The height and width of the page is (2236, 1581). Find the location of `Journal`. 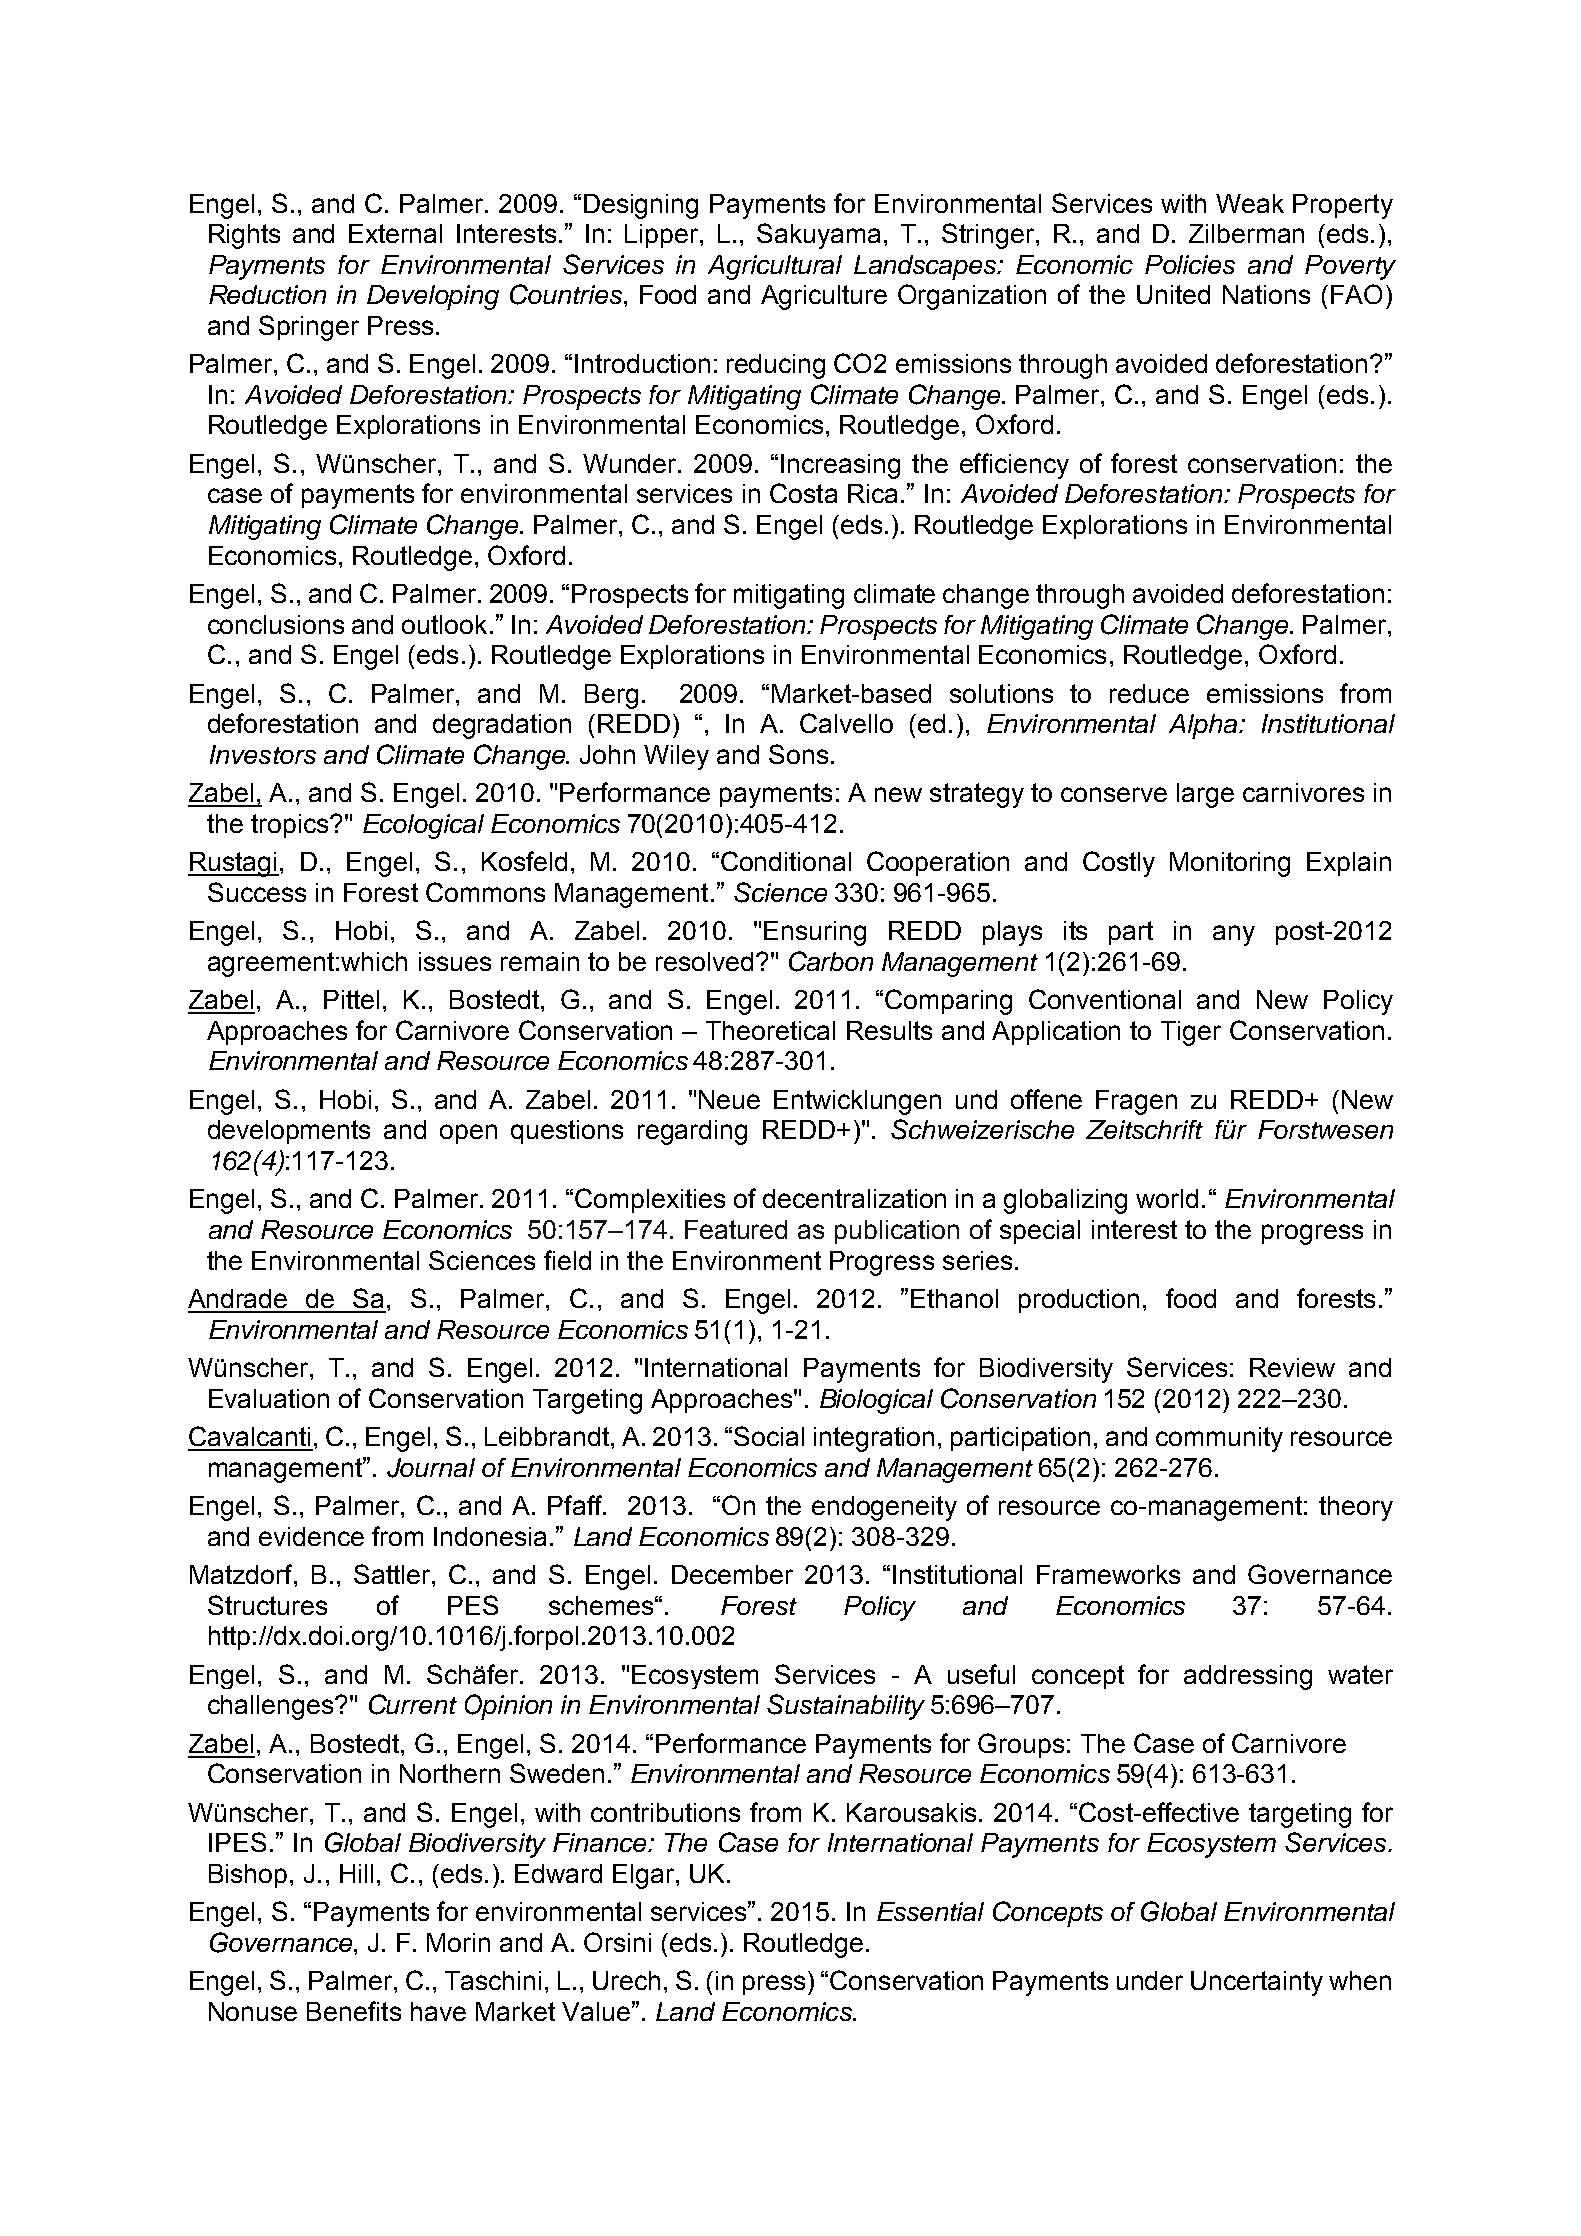

Journal is located at coordinates (431, 1468).
